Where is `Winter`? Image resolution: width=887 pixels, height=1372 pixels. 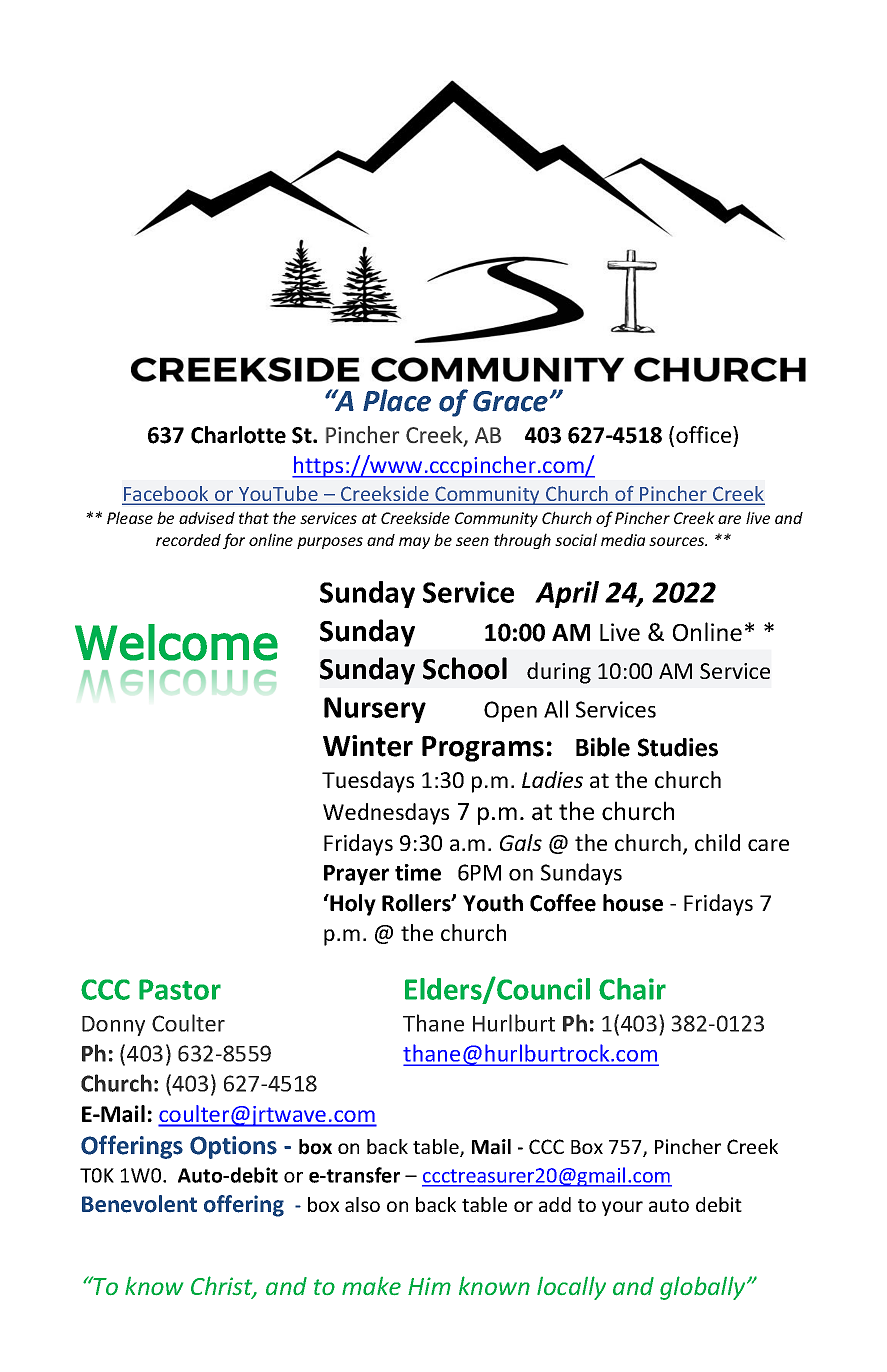
Winter is located at coordinates (368, 746).
